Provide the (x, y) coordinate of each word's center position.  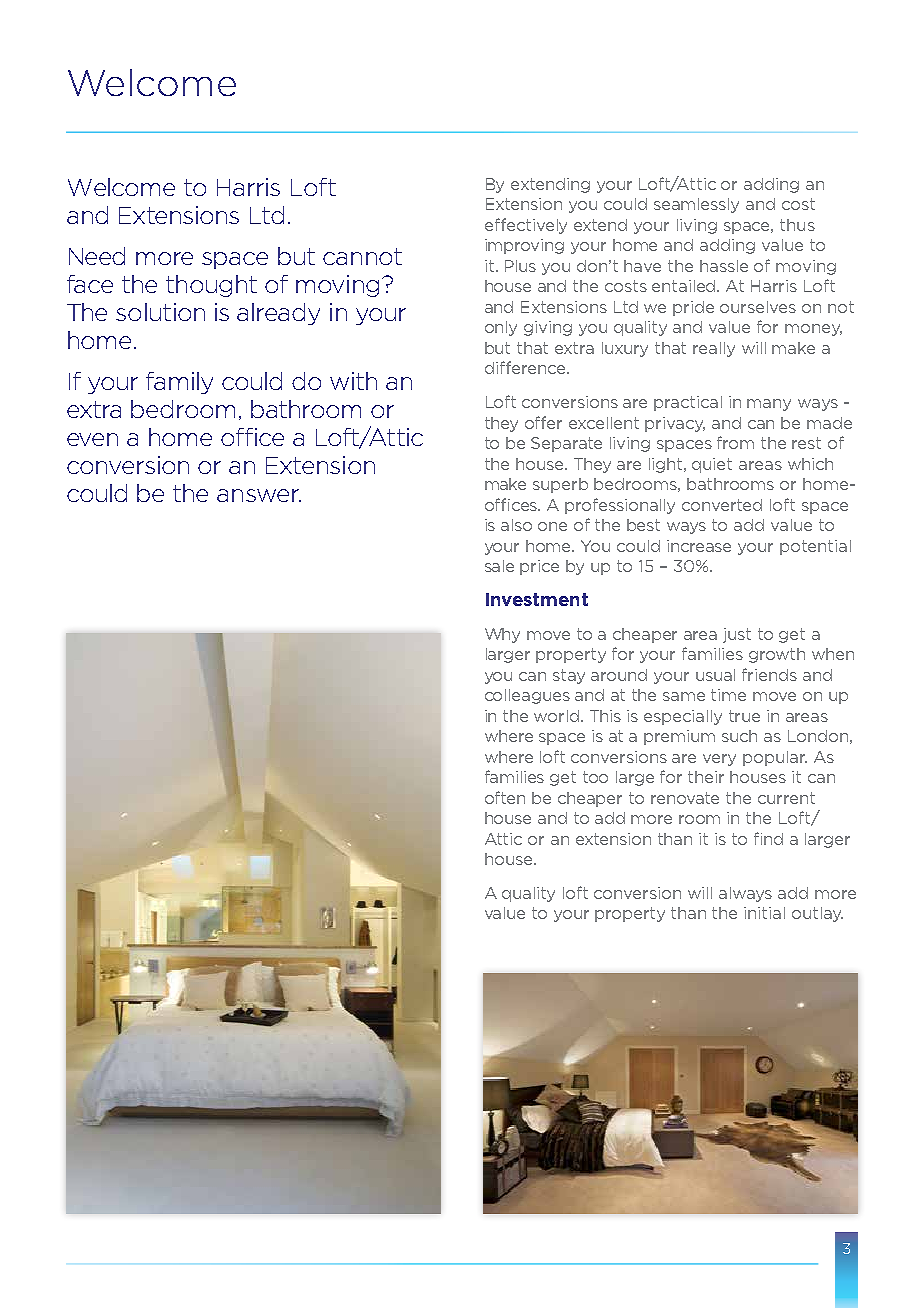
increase (699, 546)
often (505, 797)
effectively (526, 226)
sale (499, 566)
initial (764, 913)
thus (797, 225)
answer (259, 495)
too (595, 777)
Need (97, 256)
